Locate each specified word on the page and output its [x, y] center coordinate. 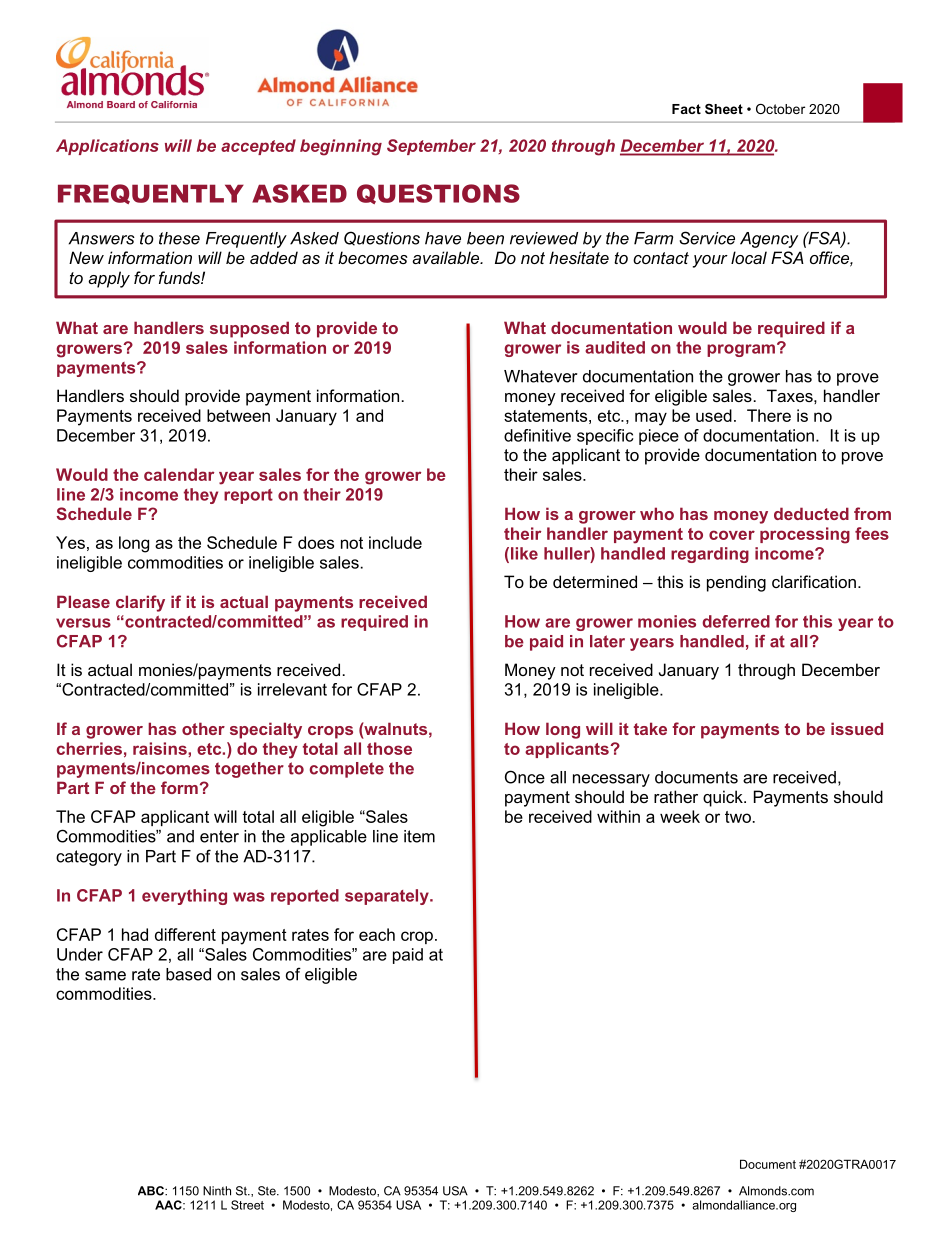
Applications [107, 147]
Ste [268, 1191]
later [607, 641]
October [780, 109]
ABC [152, 1191]
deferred [736, 621]
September [431, 147]
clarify [140, 603]
